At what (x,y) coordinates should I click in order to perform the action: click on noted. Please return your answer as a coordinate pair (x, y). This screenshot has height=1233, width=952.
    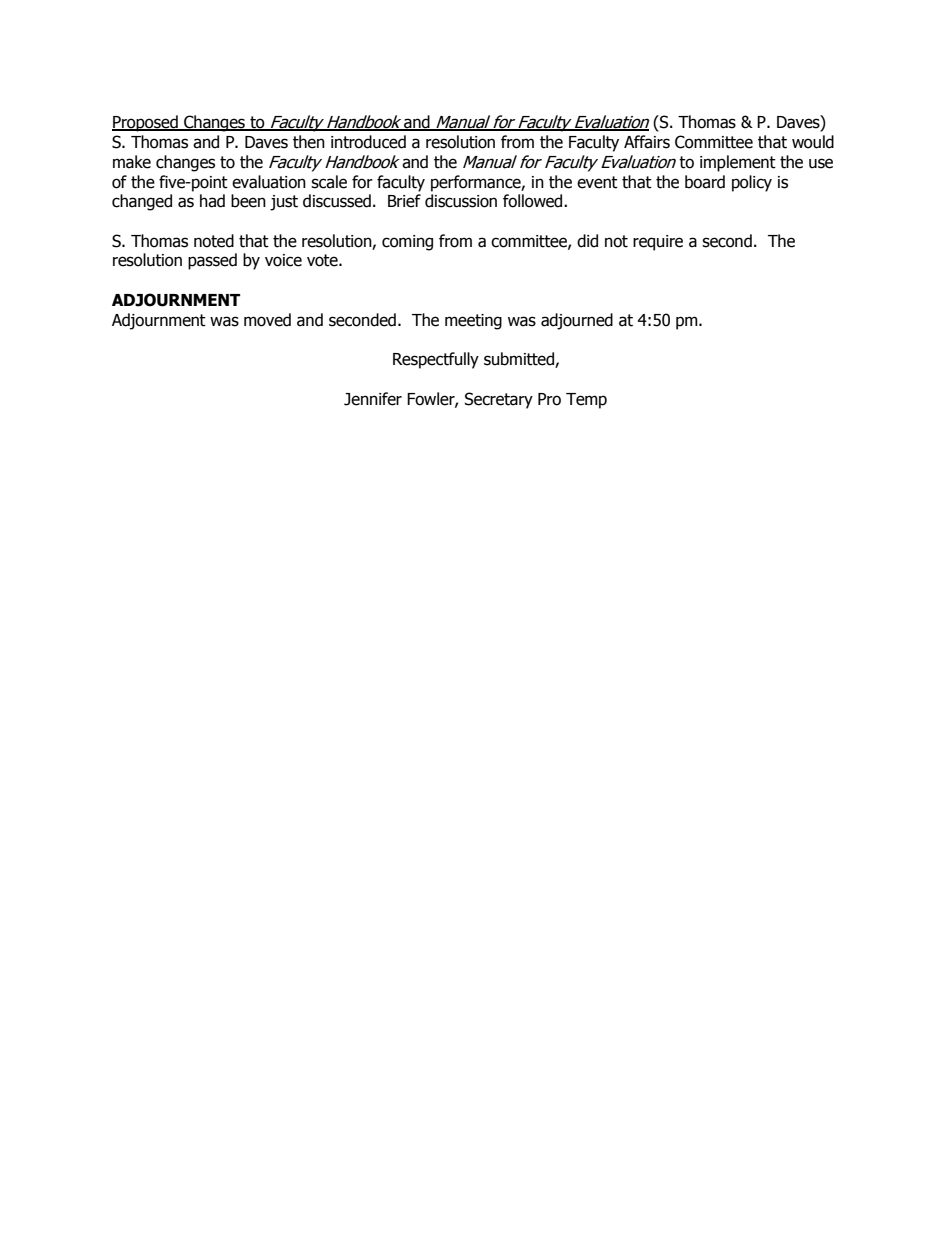
    Looking at the image, I should click on (214, 241).
